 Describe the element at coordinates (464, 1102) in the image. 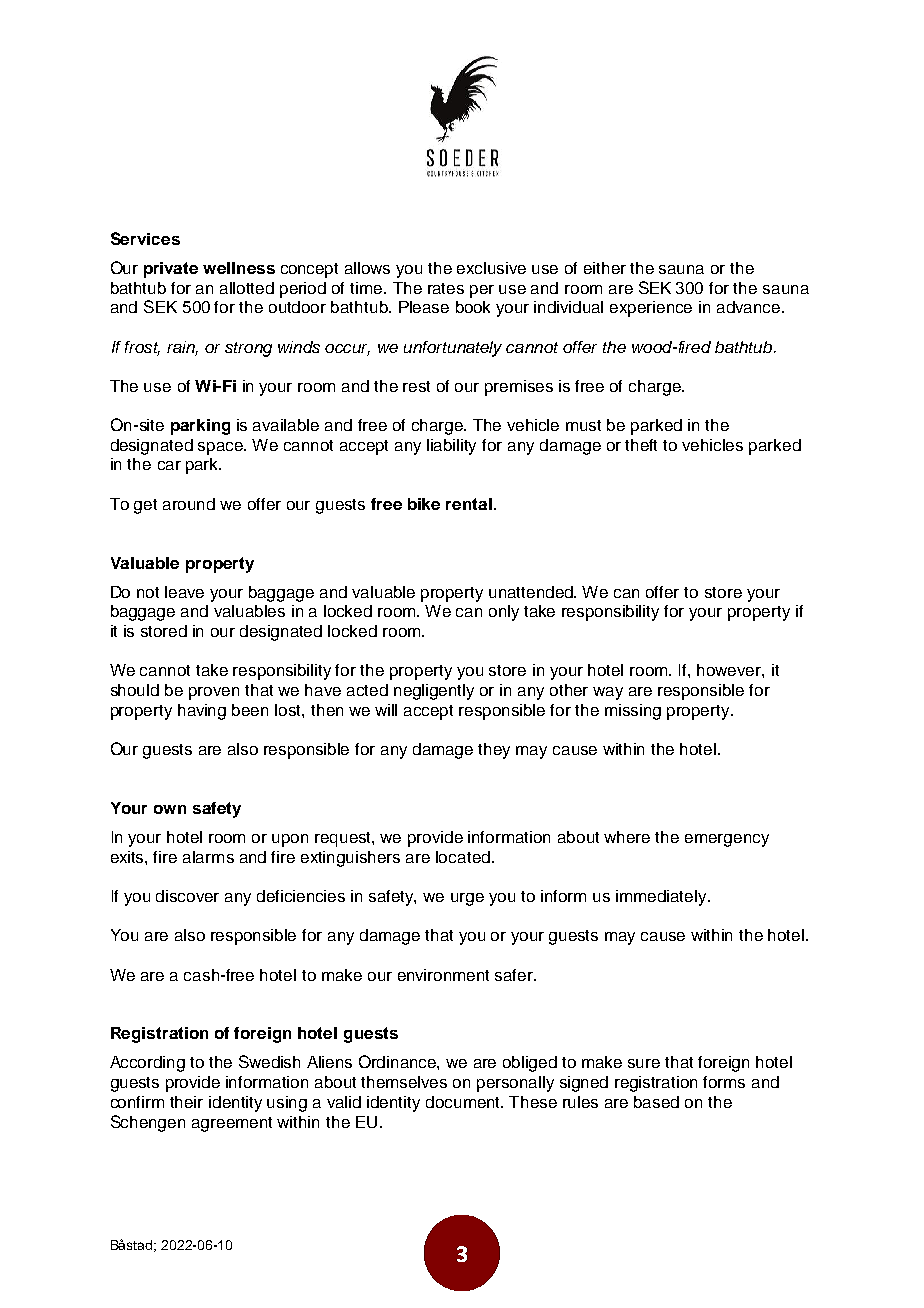

I see `document` at that location.
